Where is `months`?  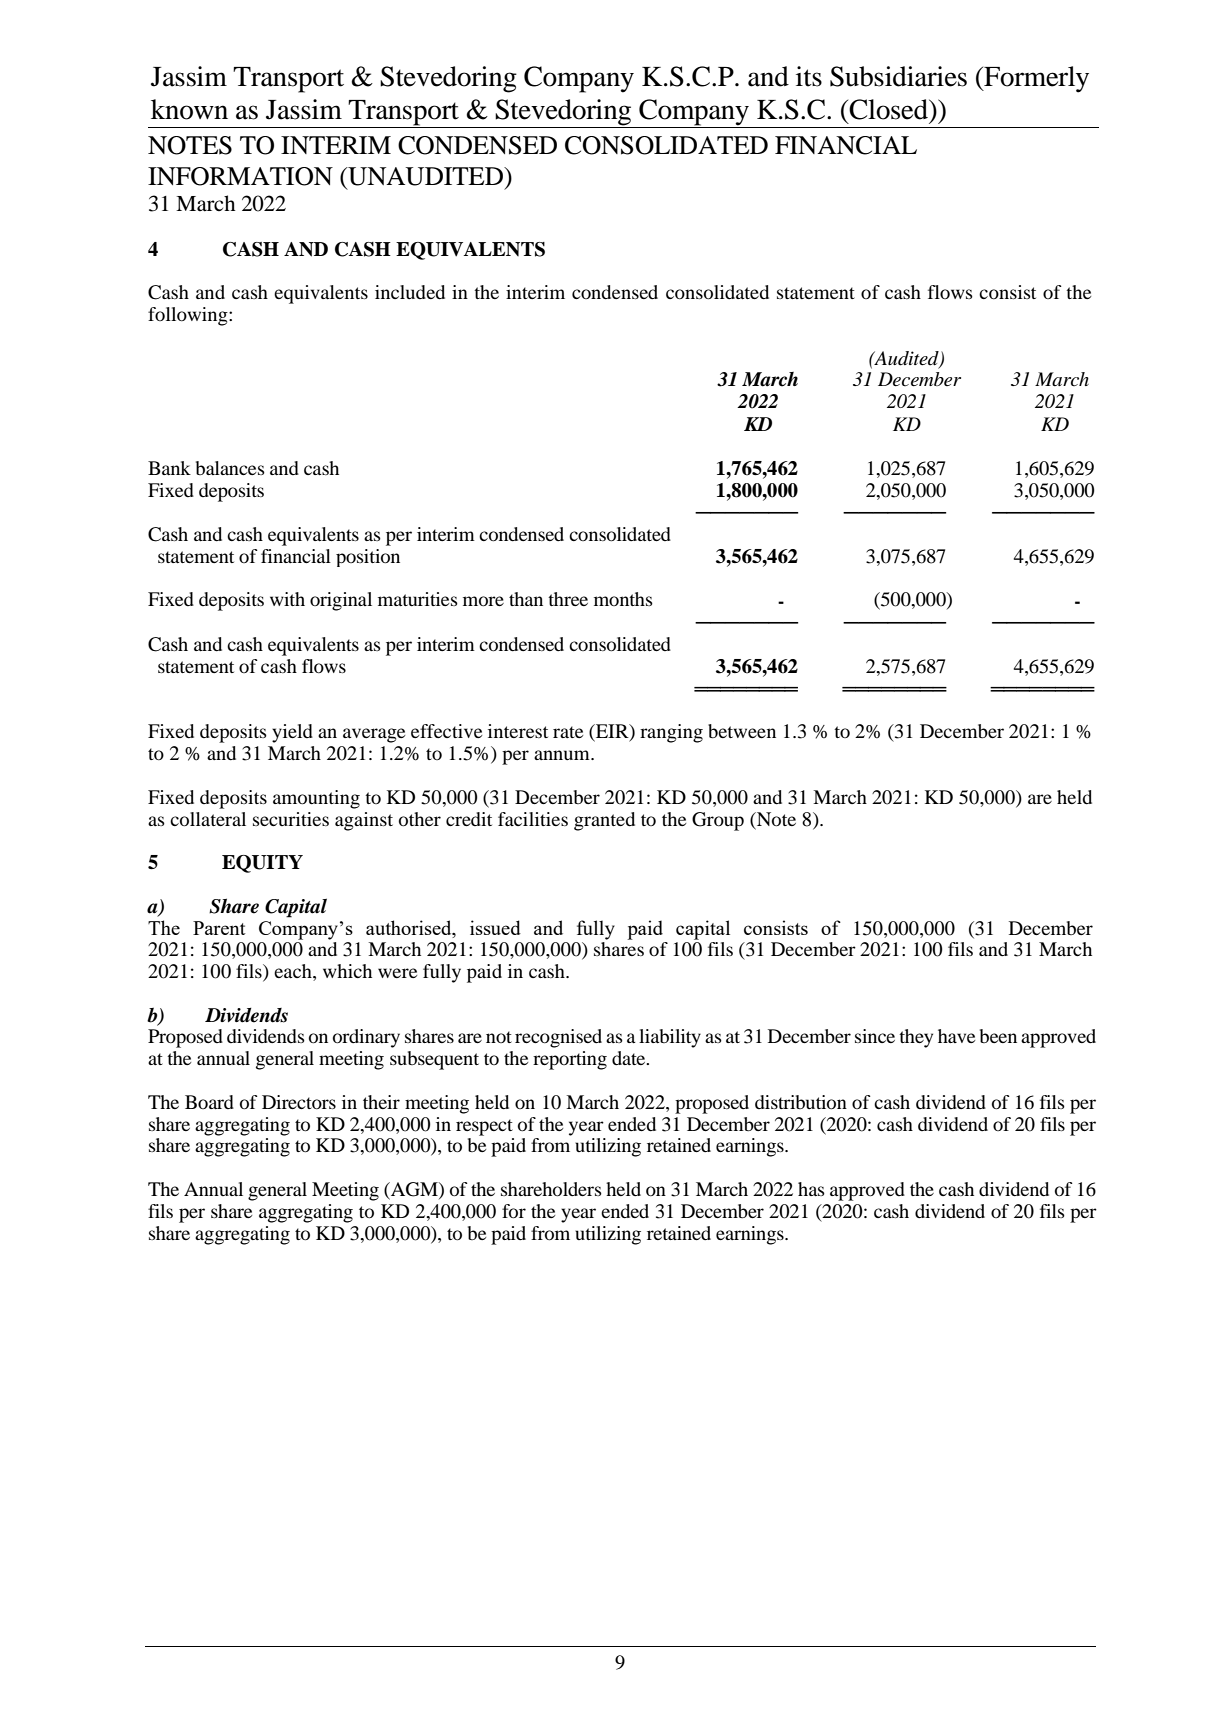 months is located at coordinates (623, 599).
